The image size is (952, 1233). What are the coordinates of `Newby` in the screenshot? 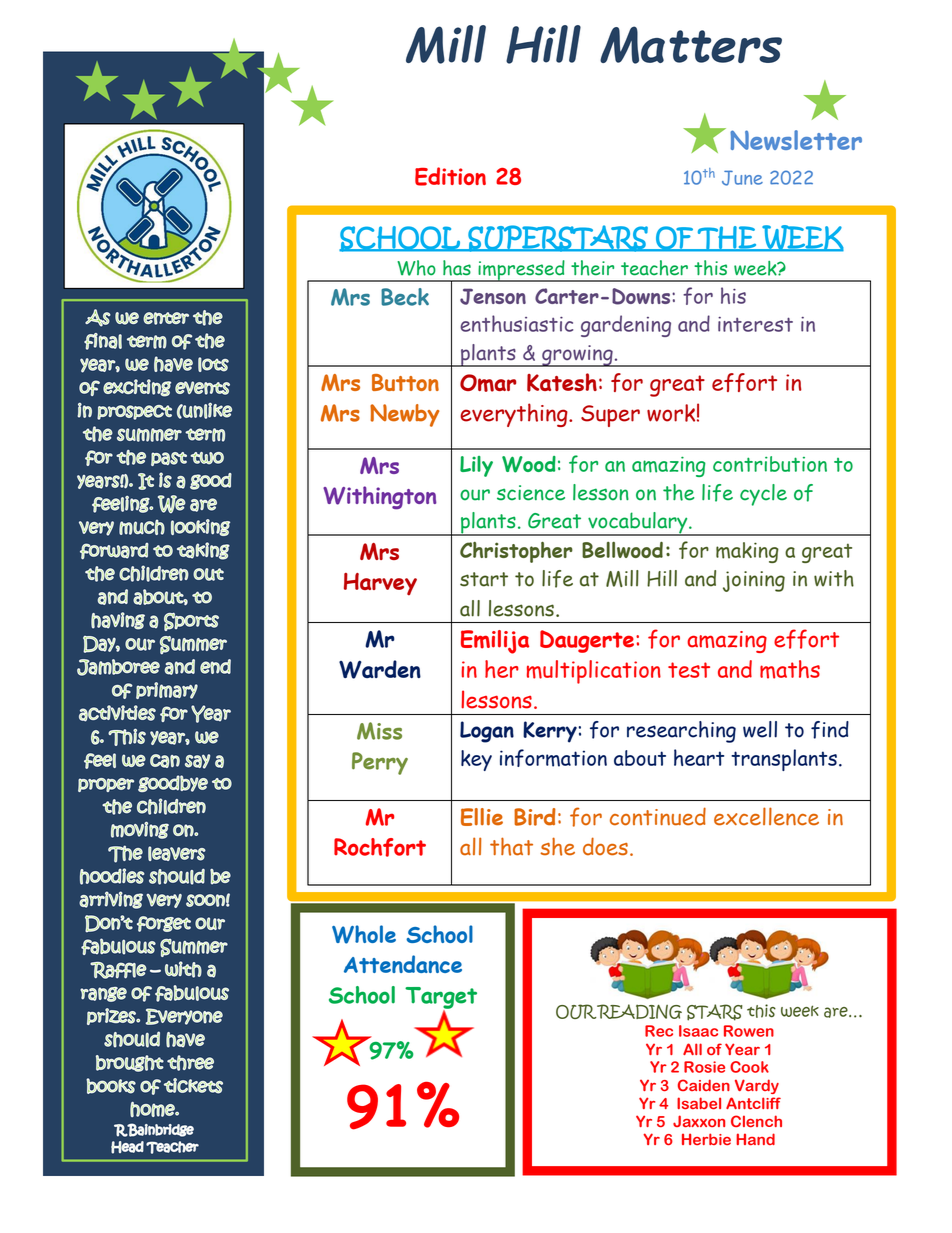 It's located at (404, 415).
